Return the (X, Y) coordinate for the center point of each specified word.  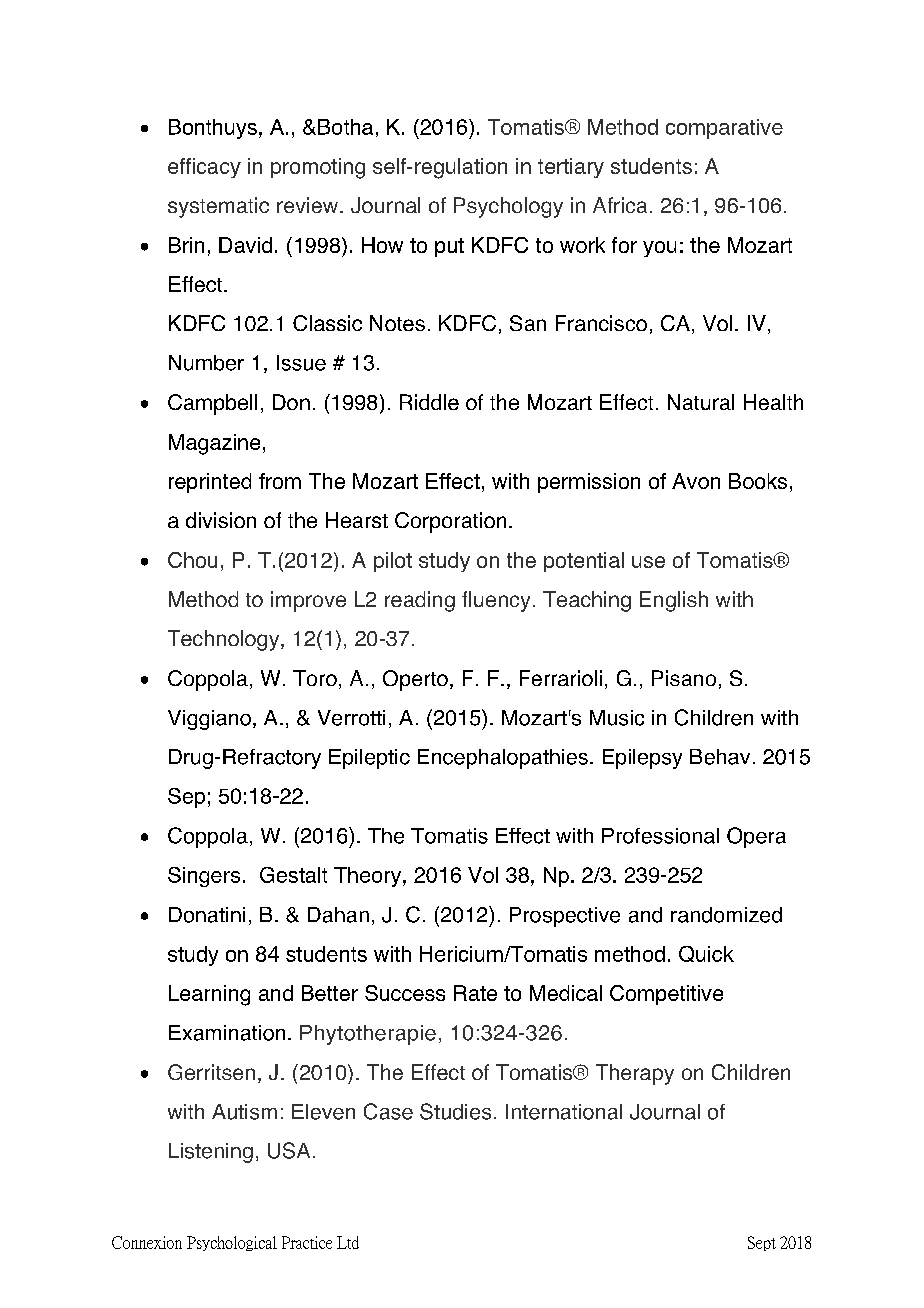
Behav (720, 757)
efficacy (204, 168)
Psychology (508, 207)
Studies (455, 1111)
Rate (475, 993)
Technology (225, 640)
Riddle (429, 402)
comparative (724, 129)
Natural (701, 402)
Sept (762, 1243)
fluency (496, 601)
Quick (706, 954)
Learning (209, 995)
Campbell (212, 404)
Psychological (232, 1243)
